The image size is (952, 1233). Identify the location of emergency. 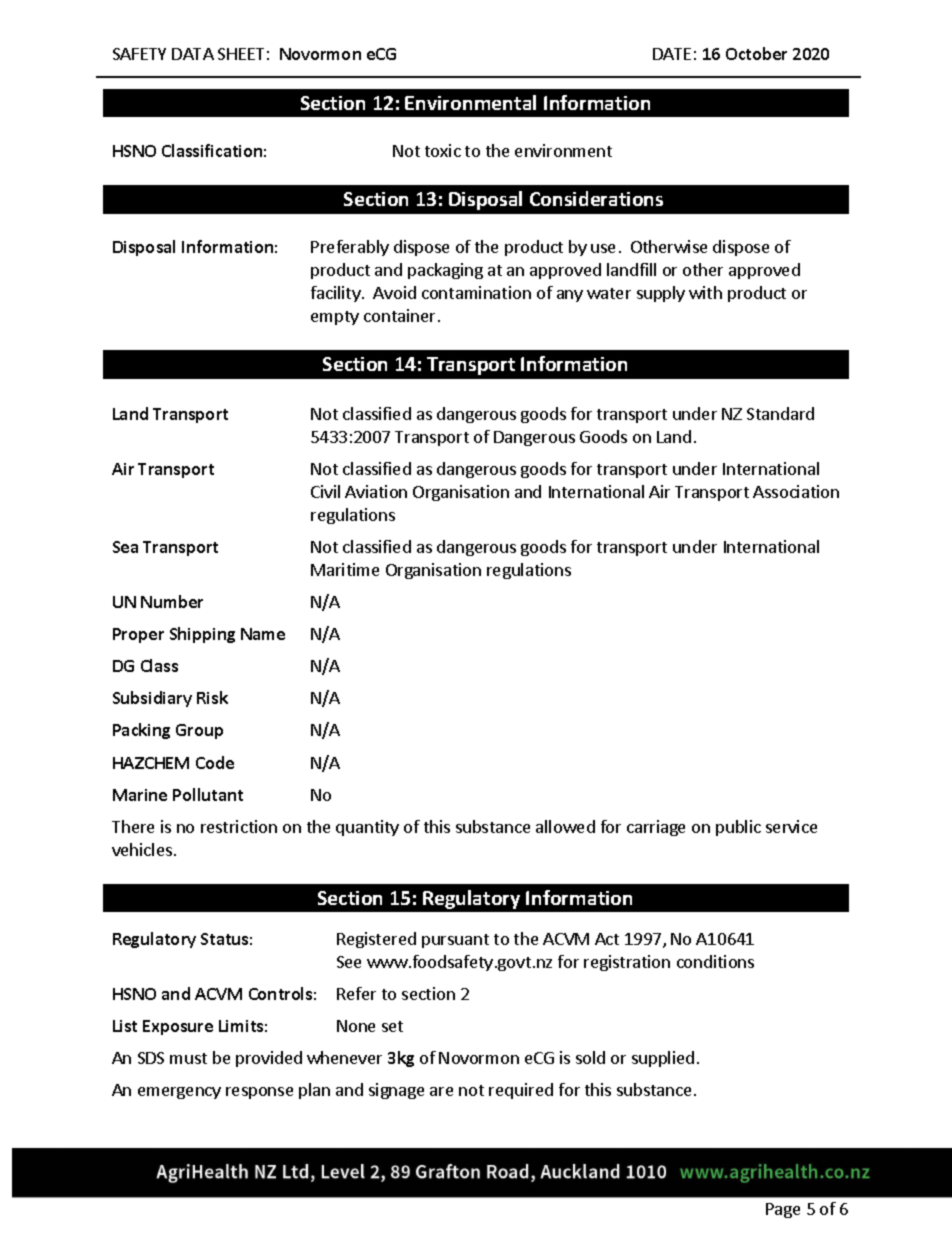
(179, 1093).
